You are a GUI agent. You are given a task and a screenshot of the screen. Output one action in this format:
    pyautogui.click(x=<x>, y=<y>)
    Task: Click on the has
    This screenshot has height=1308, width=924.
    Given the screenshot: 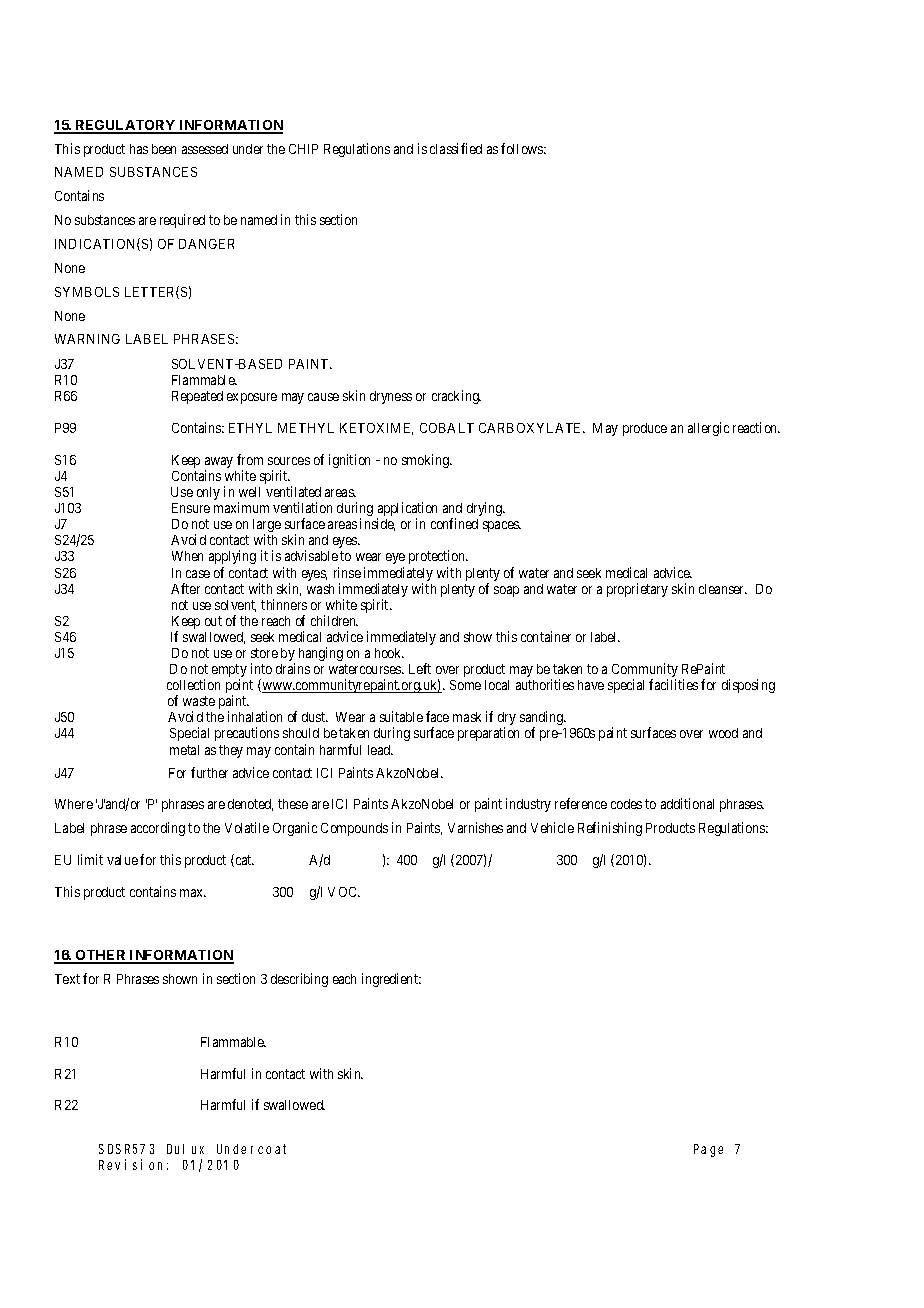 What is the action you would take?
    pyautogui.click(x=139, y=149)
